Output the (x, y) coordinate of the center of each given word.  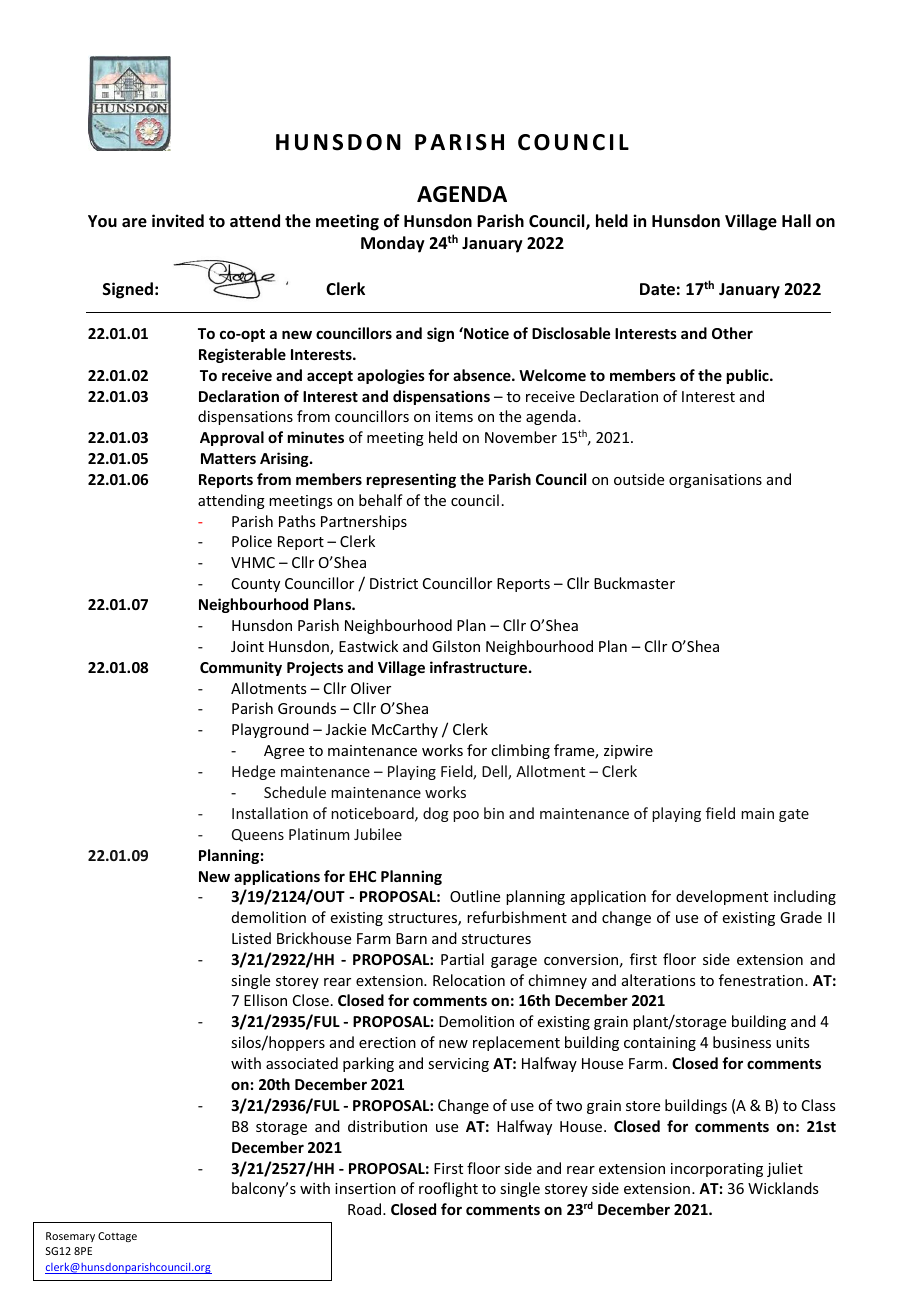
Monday (393, 244)
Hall (796, 220)
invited (178, 221)
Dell (495, 772)
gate (794, 815)
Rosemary (70, 1237)
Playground (270, 730)
